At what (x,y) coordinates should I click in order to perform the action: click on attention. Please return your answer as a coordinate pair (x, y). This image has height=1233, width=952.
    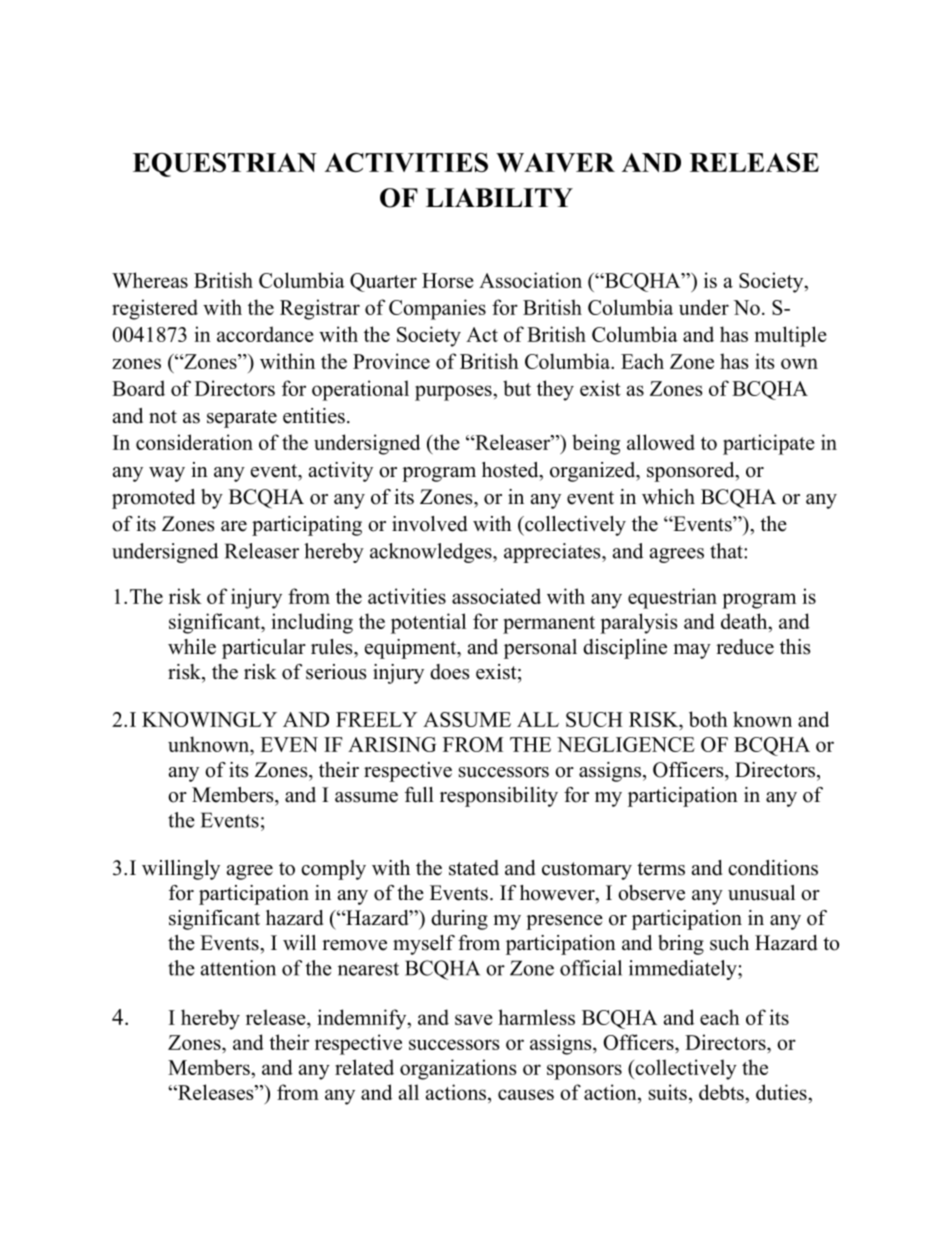
    Looking at the image, I should click on (238, 968).
